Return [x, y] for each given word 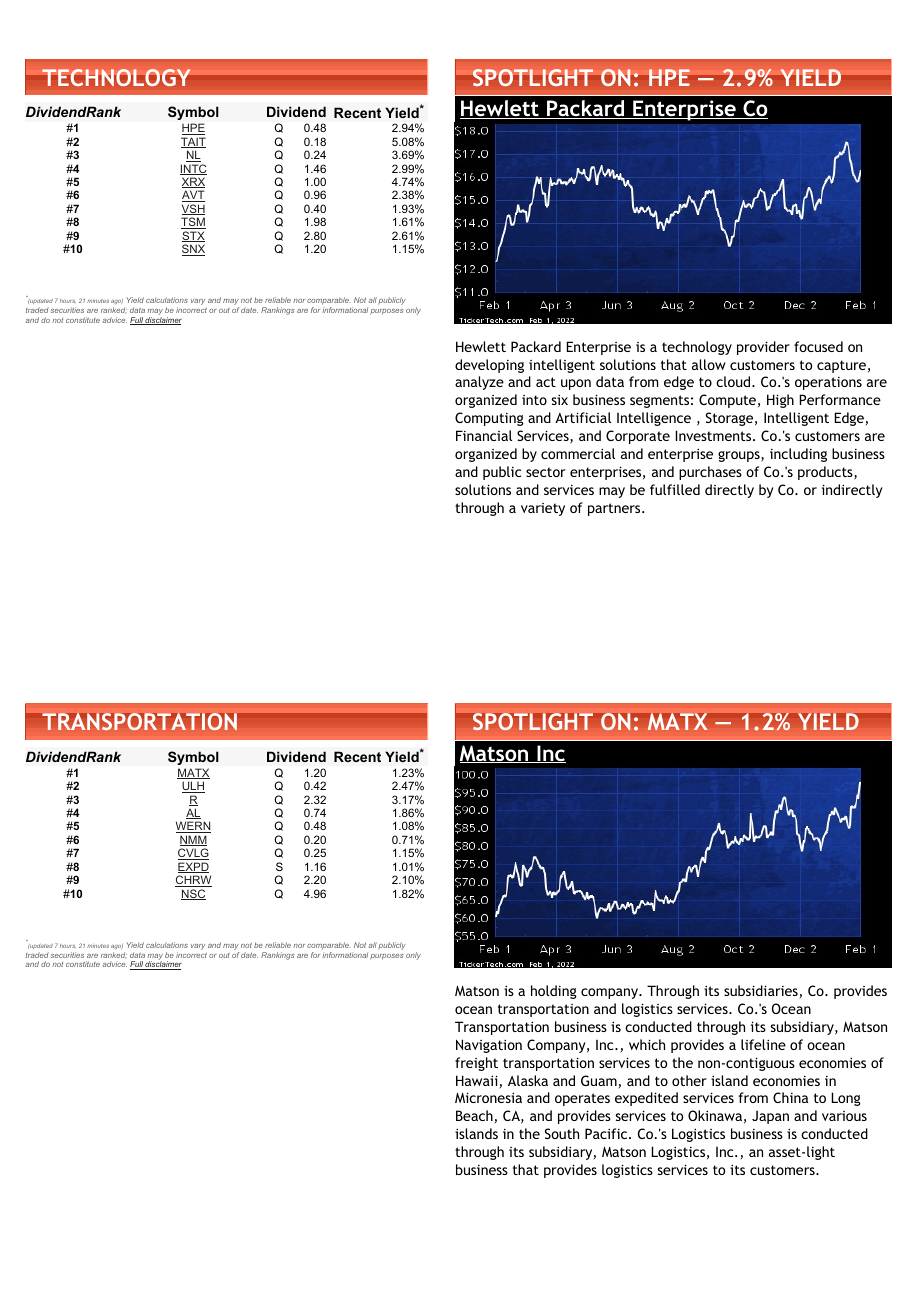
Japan [770, 1117]
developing [489, 366]
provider [763, 348]
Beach [474, 1115]
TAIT [193, 142]
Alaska [528, 1080]
